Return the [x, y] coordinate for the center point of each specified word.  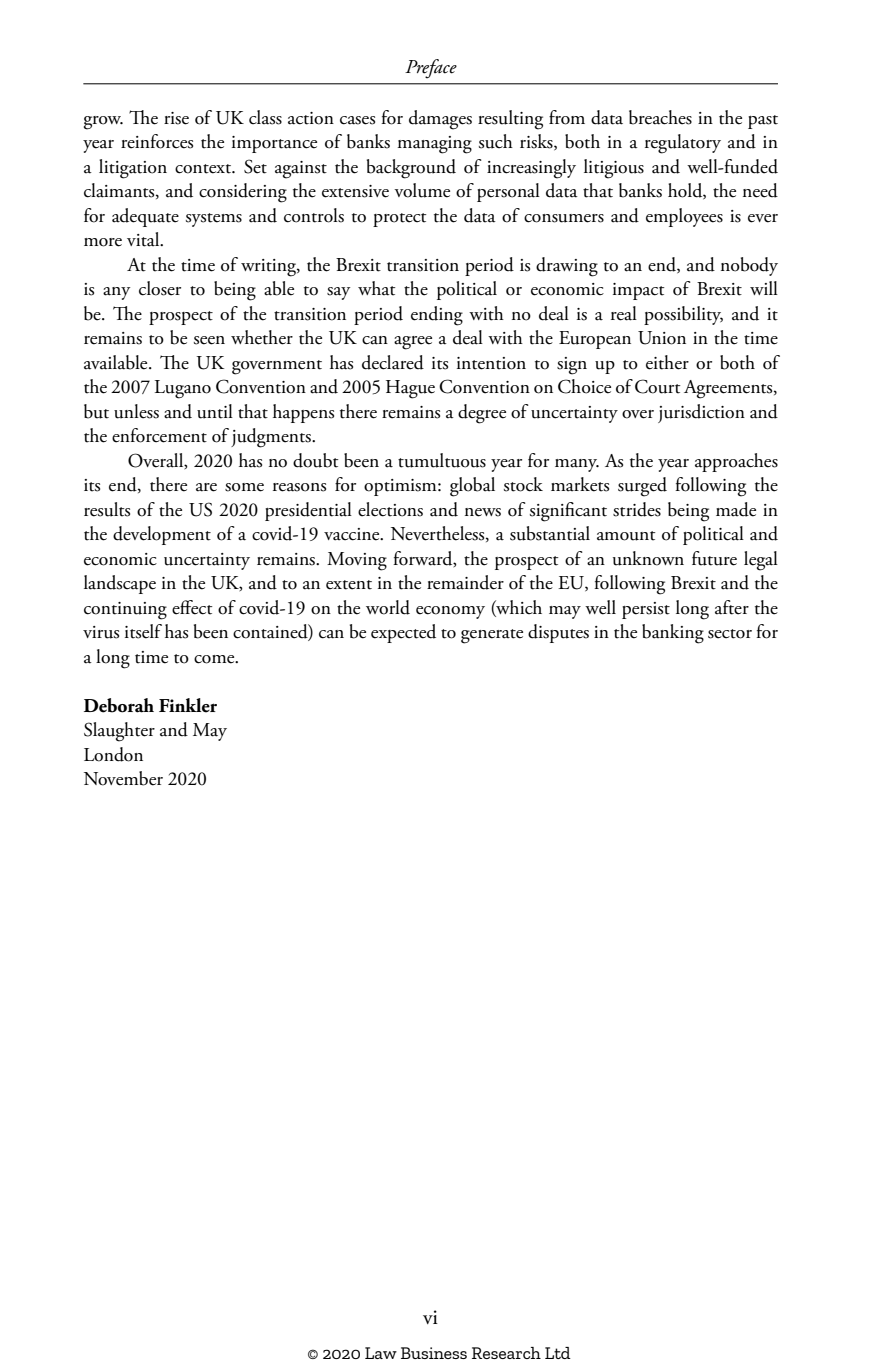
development [162, 535]
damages [440, 120]
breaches [660, 117]
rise [176, 118]
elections [390, 509]
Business [434, 1353]
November [123, 778]
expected [403, 633]
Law [381, 1353]
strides [637, 509]
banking [673, 634]
